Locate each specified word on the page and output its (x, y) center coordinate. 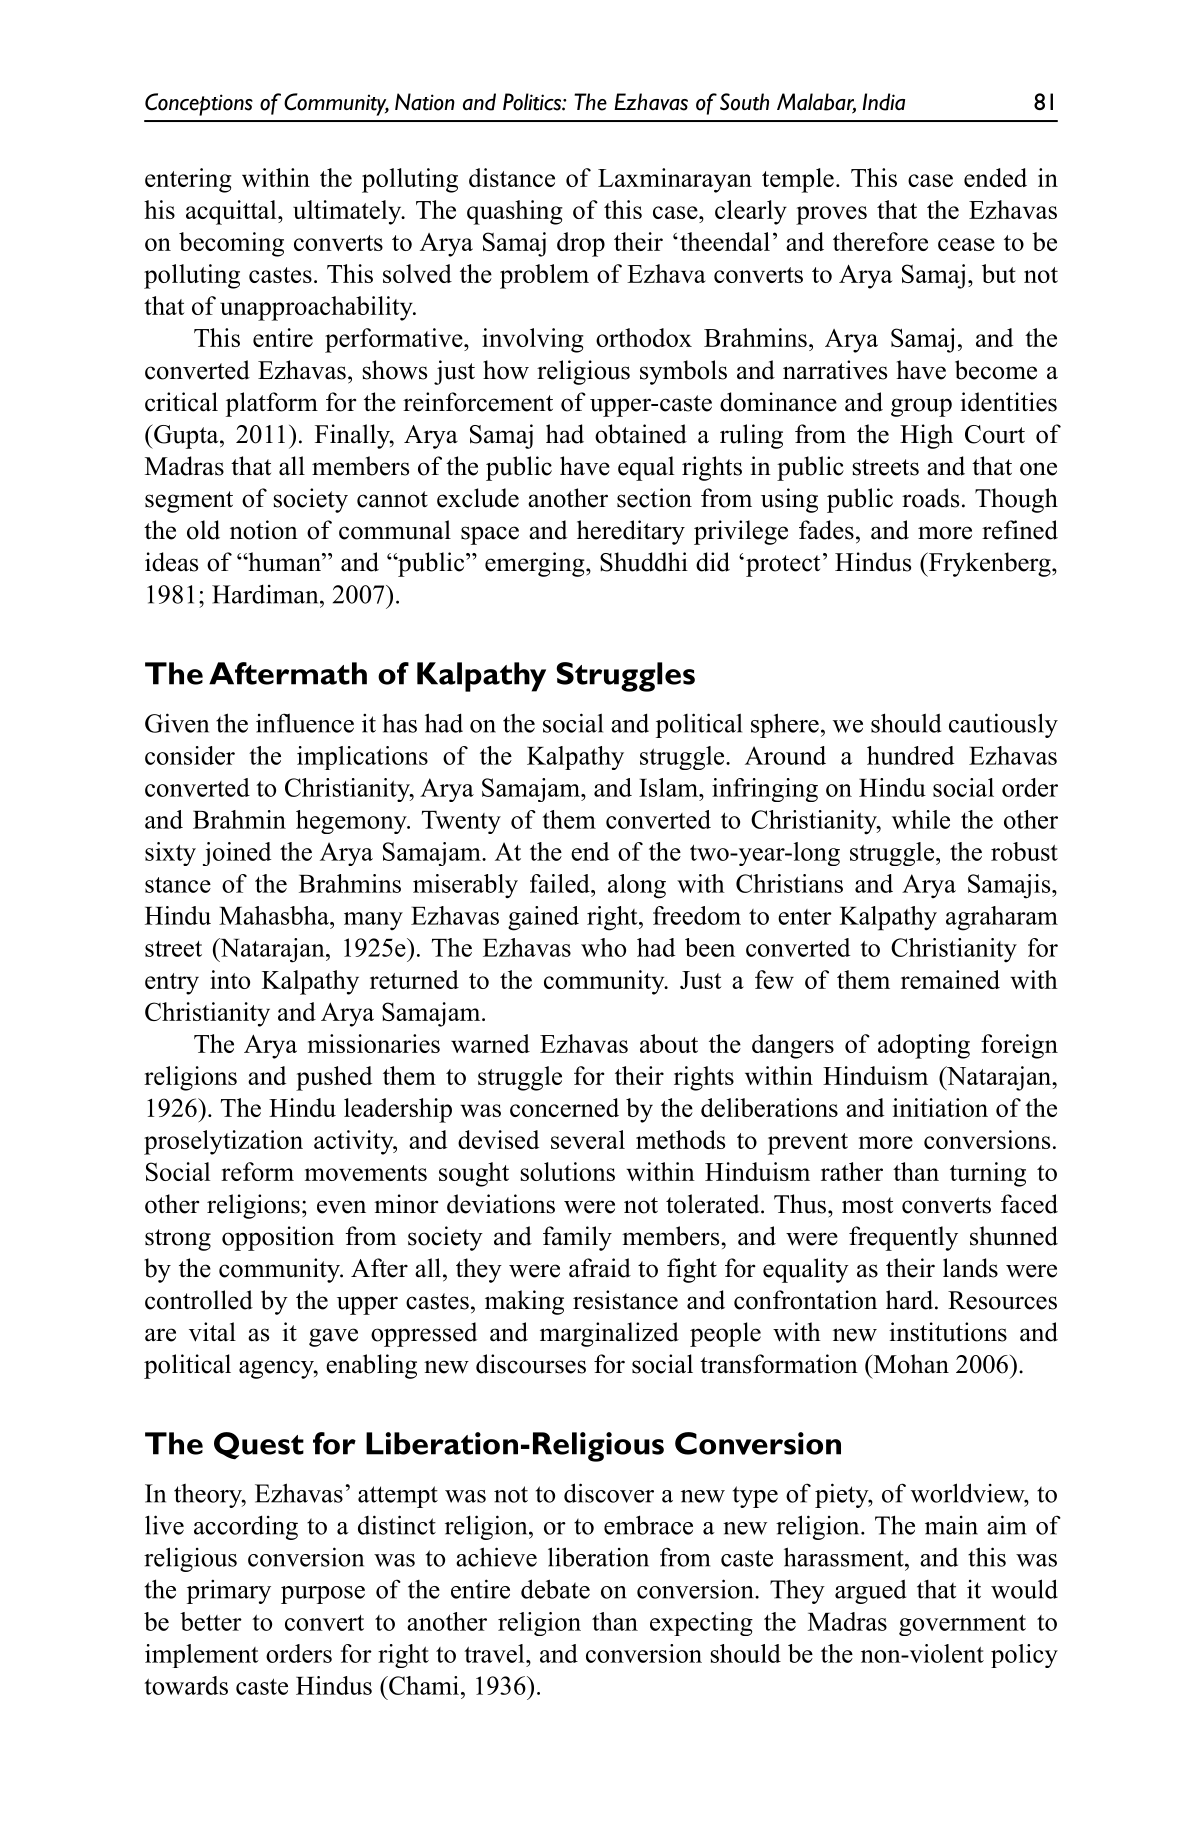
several (588, 1139)
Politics (533, 102)
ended (995, 177)
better (211, 1621)
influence (305, 723)
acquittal (232, 212)
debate (555, 1589)
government (962, 1625)
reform (257, 1171)
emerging (536, 564)
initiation (940, 1107)
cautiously (1003, 725)
